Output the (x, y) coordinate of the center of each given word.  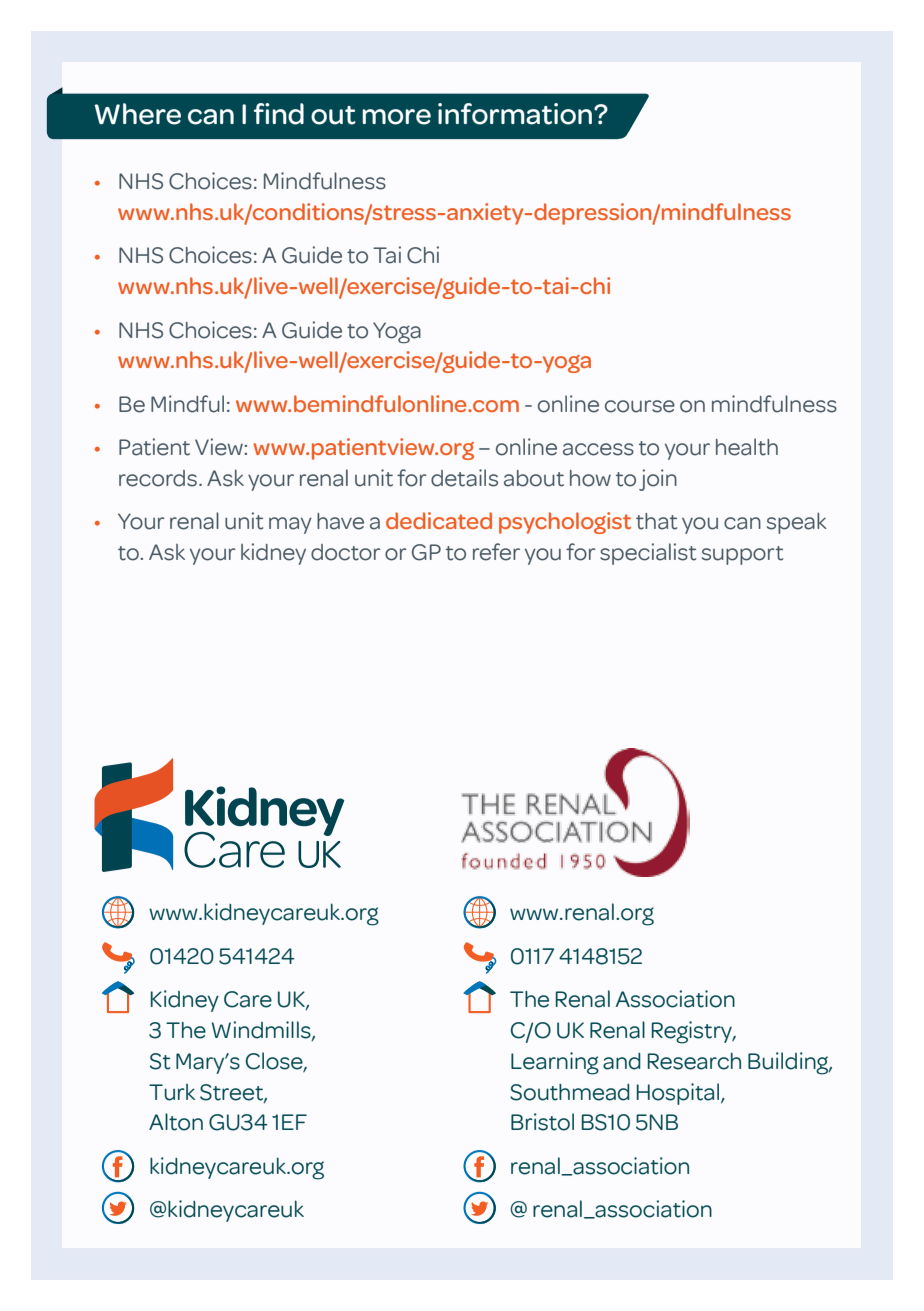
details (464, 478)
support (742, 555)
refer (496, 552)
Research (694, 1061)
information (516, 114)
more (396, 117)
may (290, 525)
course (640, 406)
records (158, 478)
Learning (555, 1063)
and (622, 1061)
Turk (172, 1092)
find (279, 114)
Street (232, 1093)
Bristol (542, 1122)
